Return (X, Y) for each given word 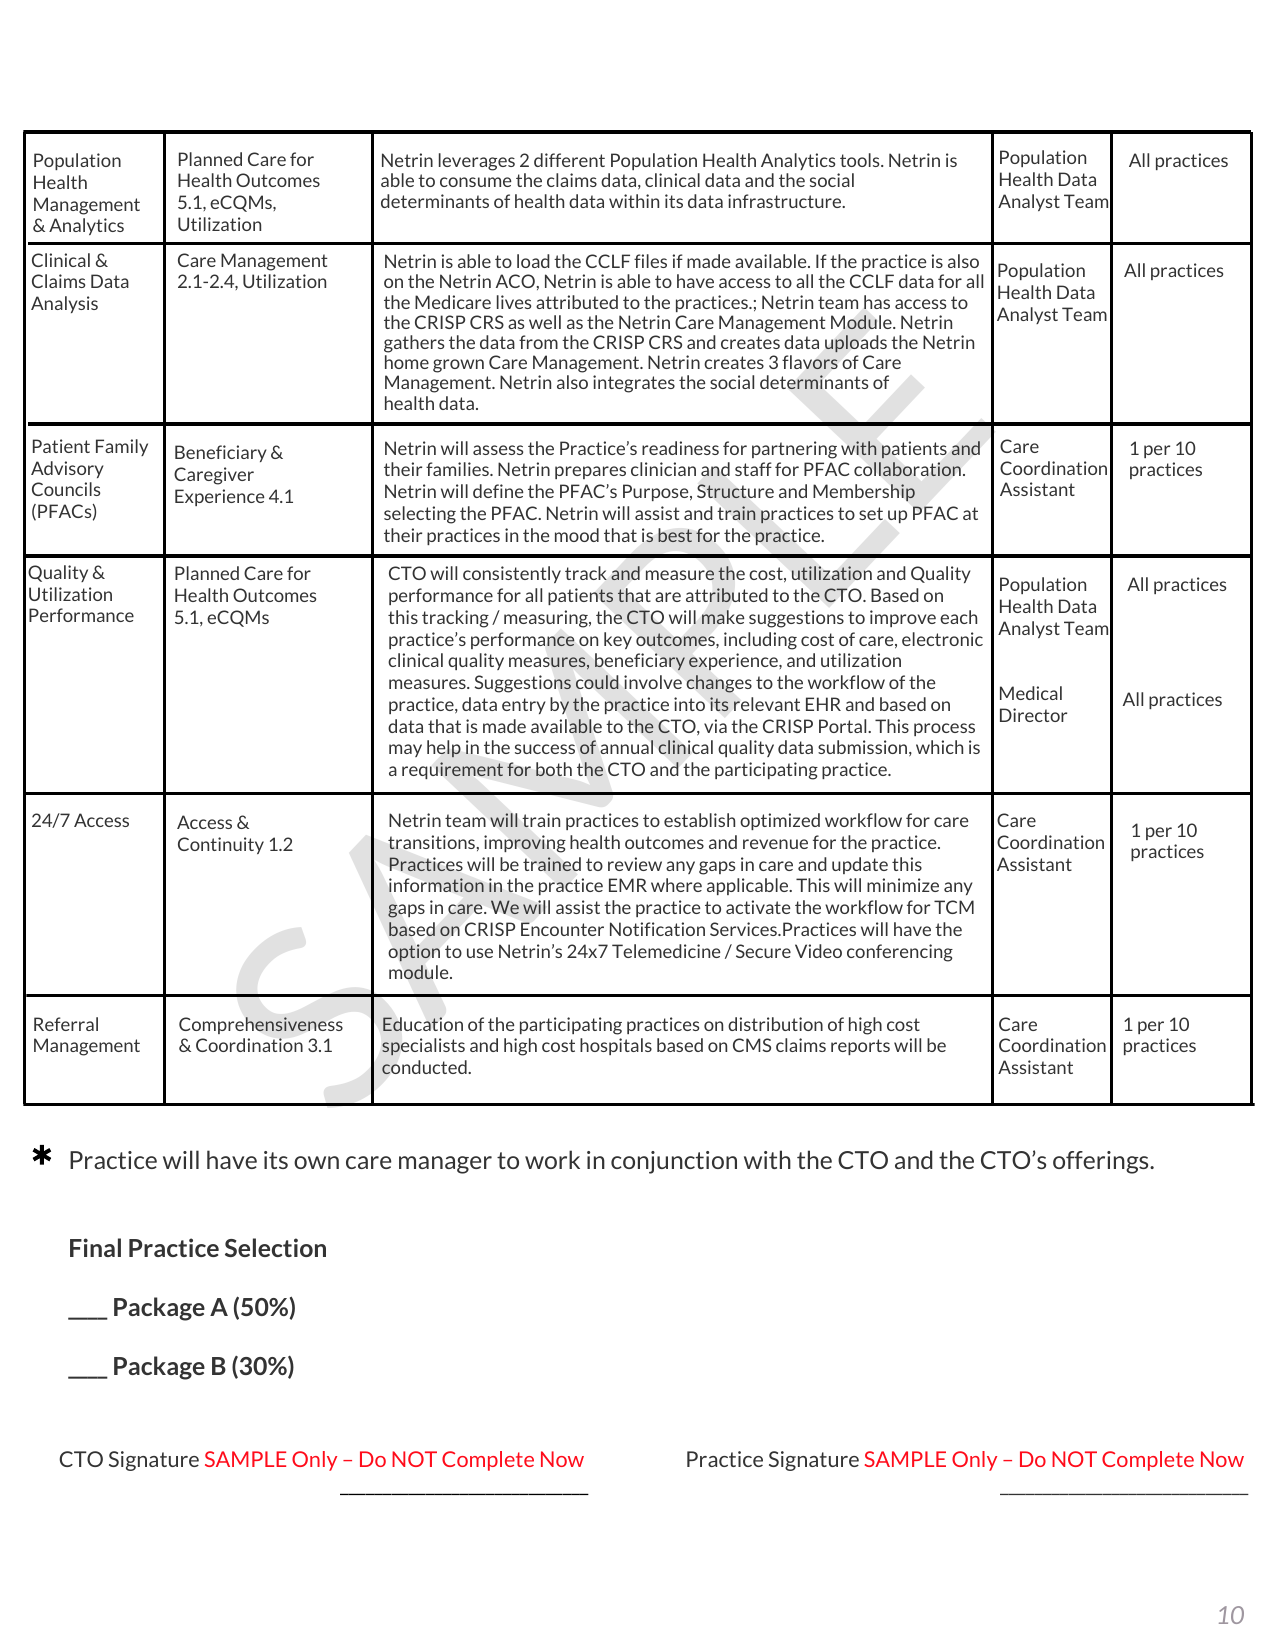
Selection (275, 1247)
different (569, 160)
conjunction (674, 1162)
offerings (1102, 1162)
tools (861, 160)
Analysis (64, 304)
